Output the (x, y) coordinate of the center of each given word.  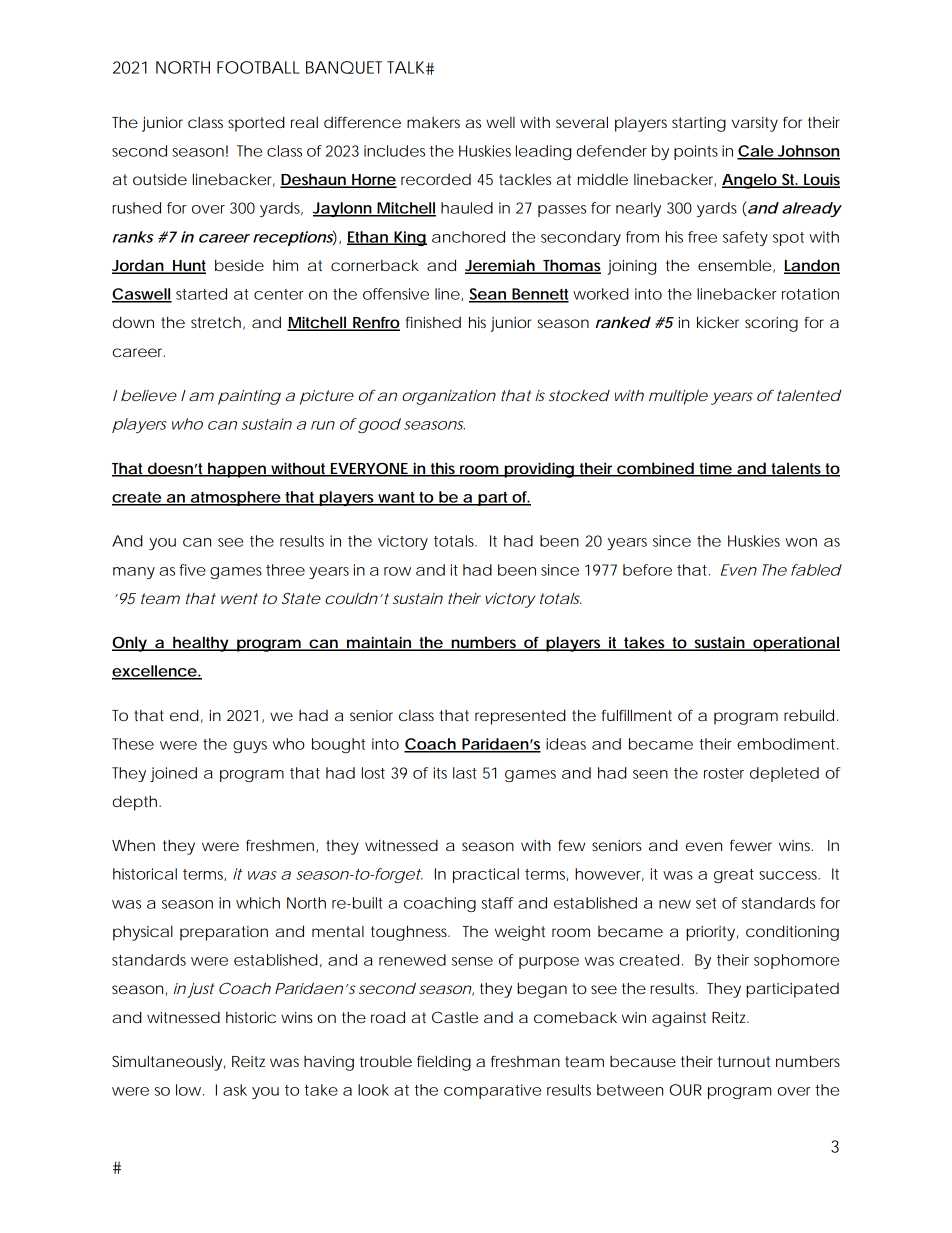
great (734, 876)
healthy (200, 644)
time (715, 469)
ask (235, 1090)
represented (520, 717)
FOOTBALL (258, 67)
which (258, 903)
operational (795, 644)
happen (237, 470)
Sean (488, 295)
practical (486, 875)
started (201, 294)
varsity (755, 124)
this (443, 469)
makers (433, 122)
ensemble (735, 265)
